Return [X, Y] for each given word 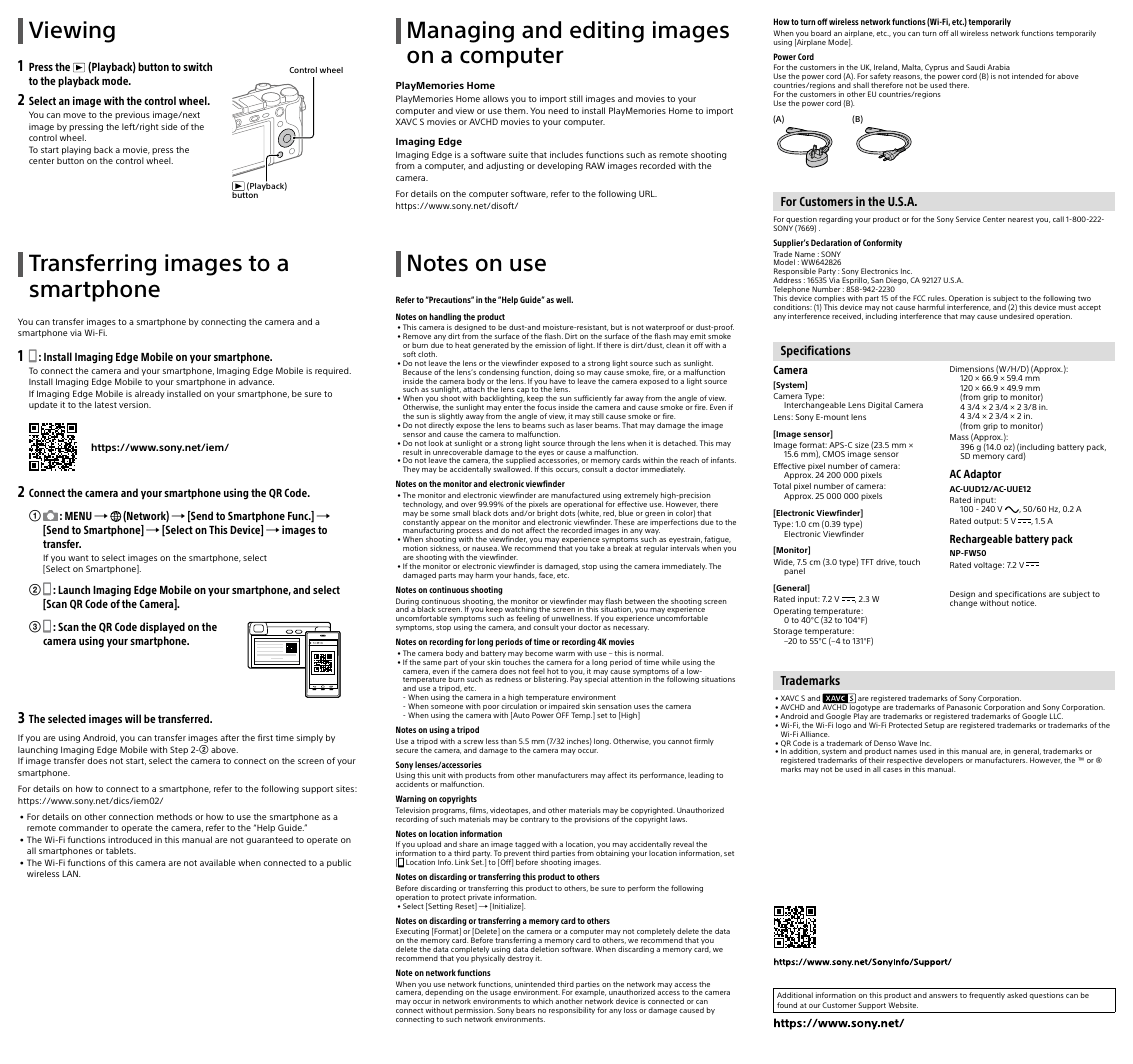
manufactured [575, 495]
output [988, 522]
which [543, 1001]
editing [607, 32]
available [218, 862]
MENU [78, 516]
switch [197, 66]
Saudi [975, 67]
